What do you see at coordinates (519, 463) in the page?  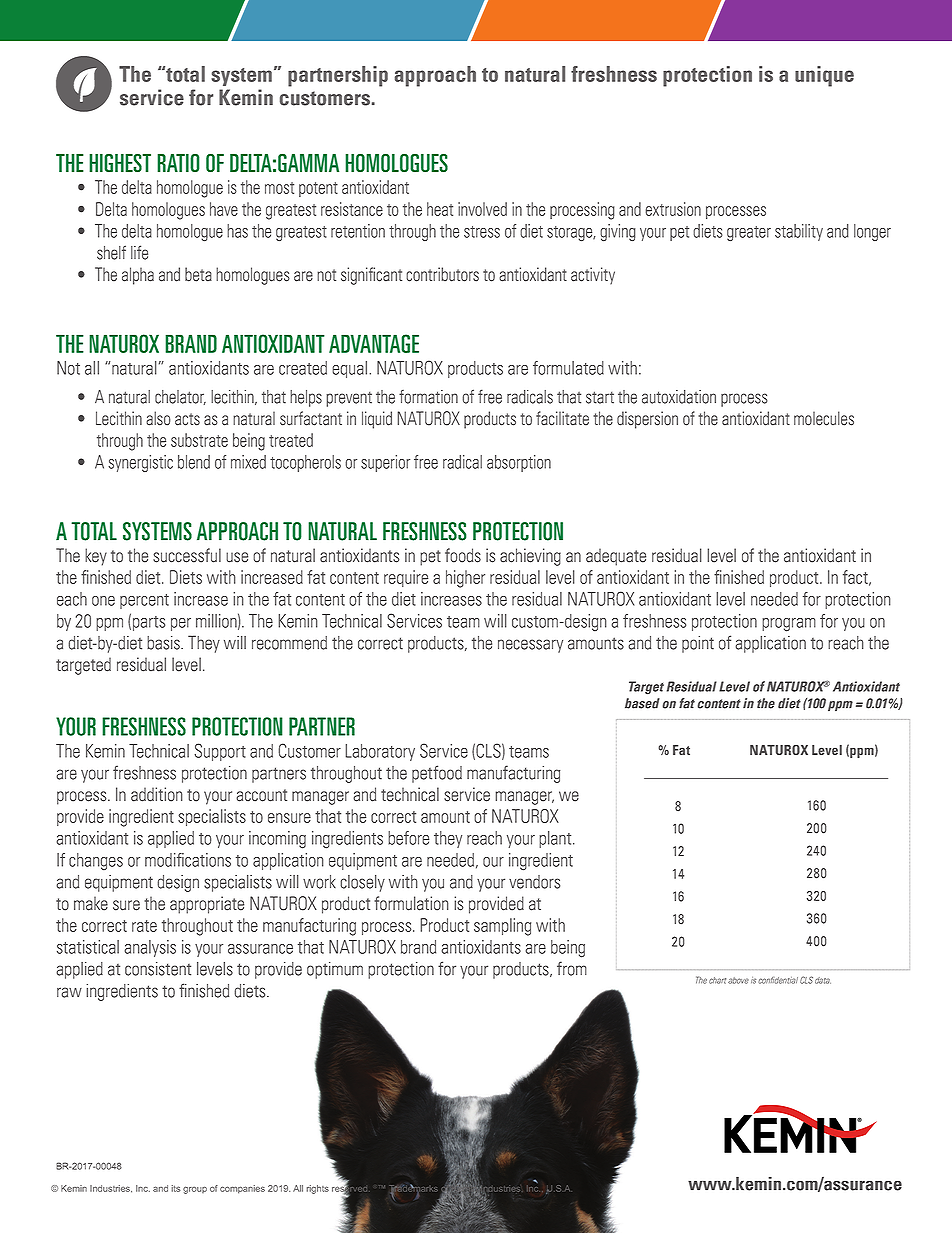 I see `absorption` at bounding box center [519, 463].
